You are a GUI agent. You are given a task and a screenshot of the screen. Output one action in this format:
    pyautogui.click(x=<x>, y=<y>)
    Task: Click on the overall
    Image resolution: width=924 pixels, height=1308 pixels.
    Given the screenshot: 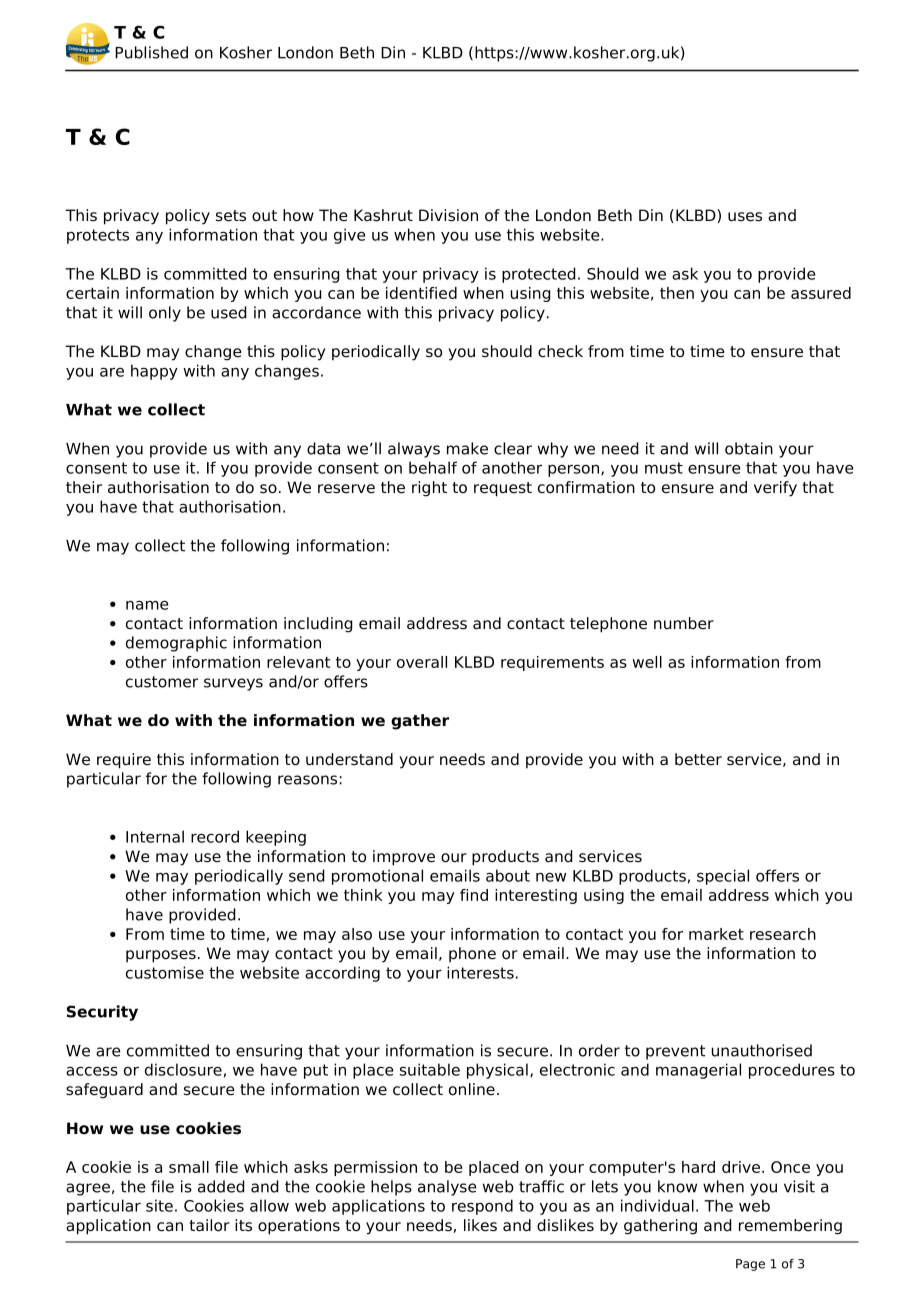 What is the action you would take?
    pyautogui.click(x=422, y=662)
